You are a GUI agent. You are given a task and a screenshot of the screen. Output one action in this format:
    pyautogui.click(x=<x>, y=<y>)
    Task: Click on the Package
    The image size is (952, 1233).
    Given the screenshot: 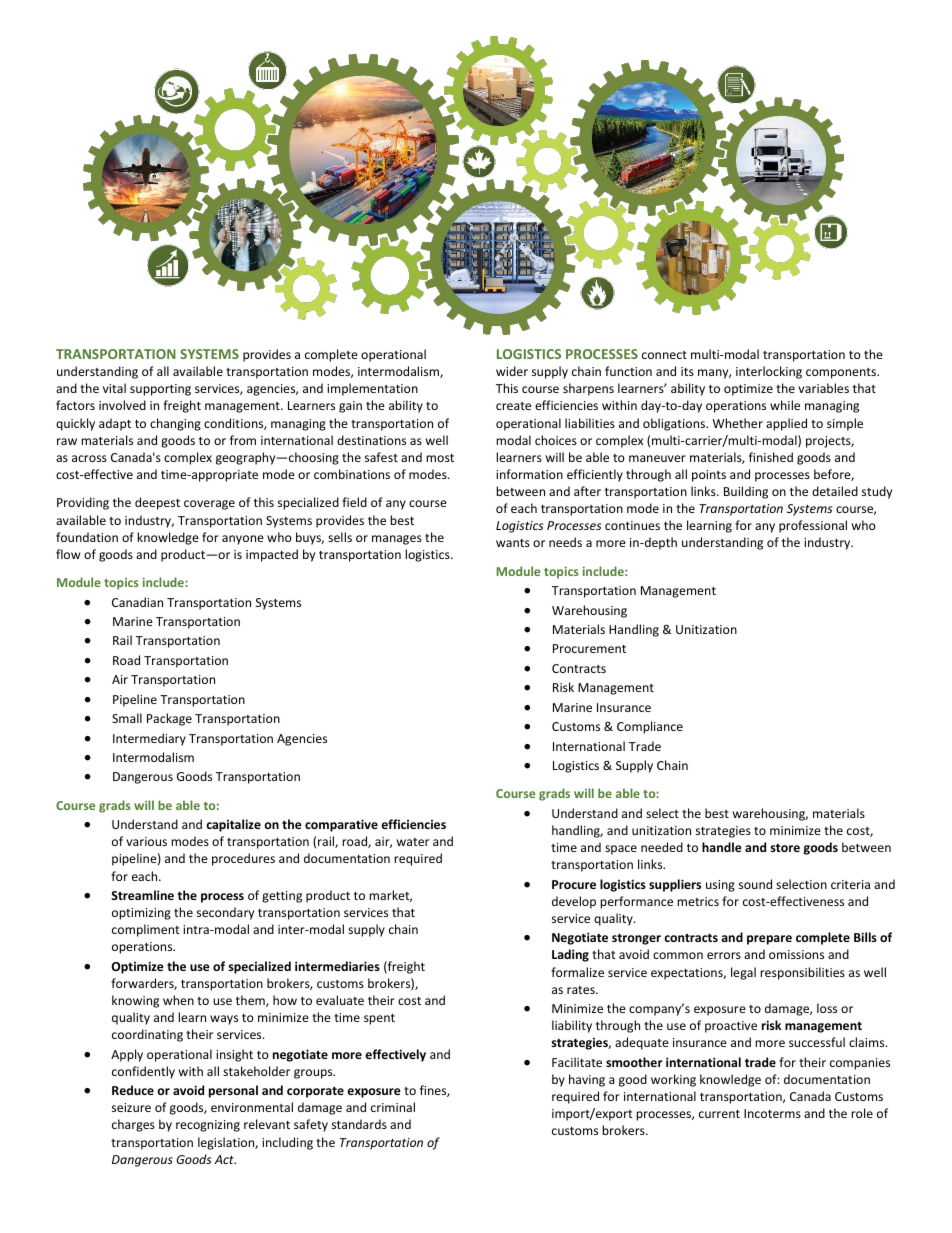 What is the action you would take?
    pyautogui.click(x=169, y=719)
